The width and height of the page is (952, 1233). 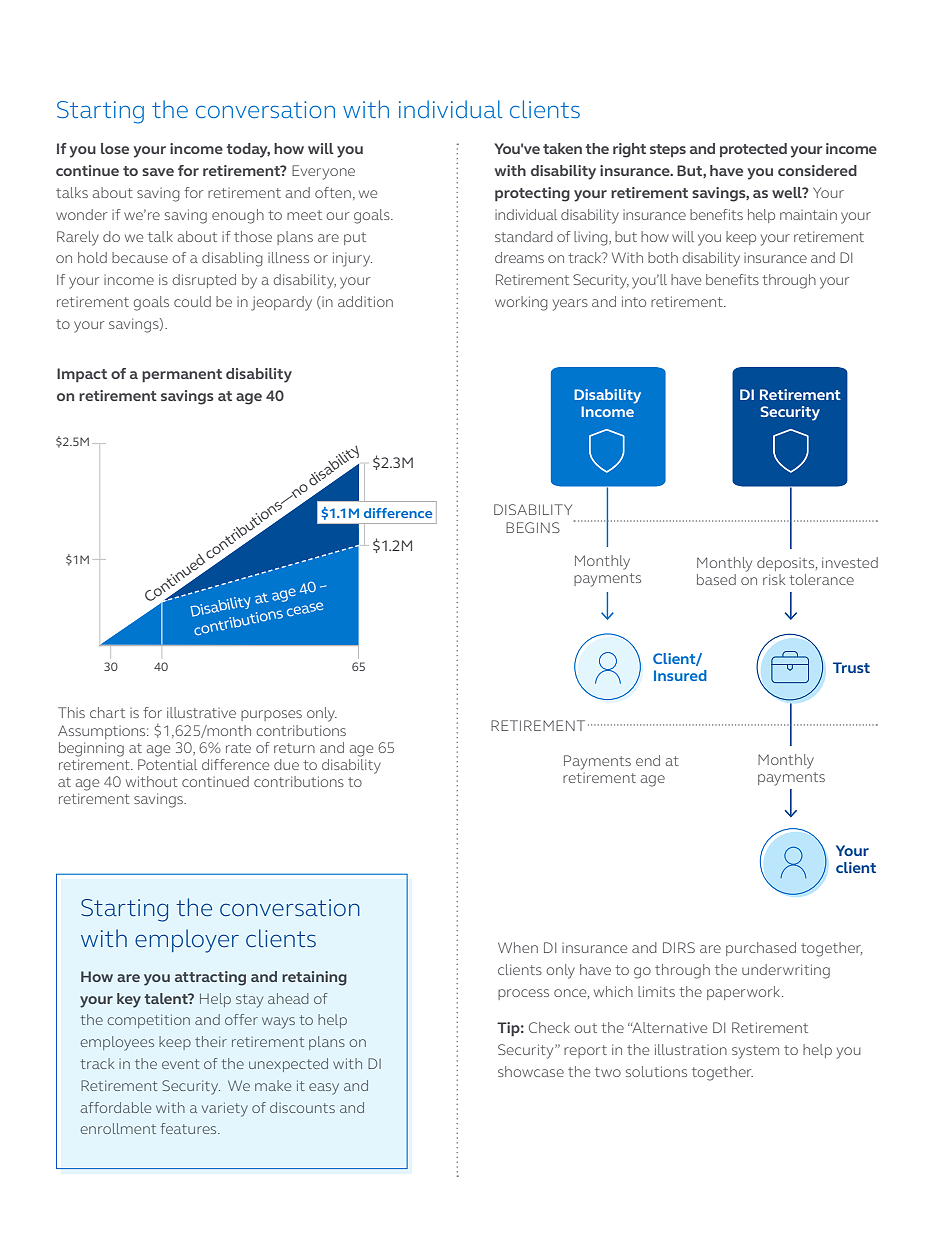 I want to click on BEGINS, so click(x=533, y=527).
